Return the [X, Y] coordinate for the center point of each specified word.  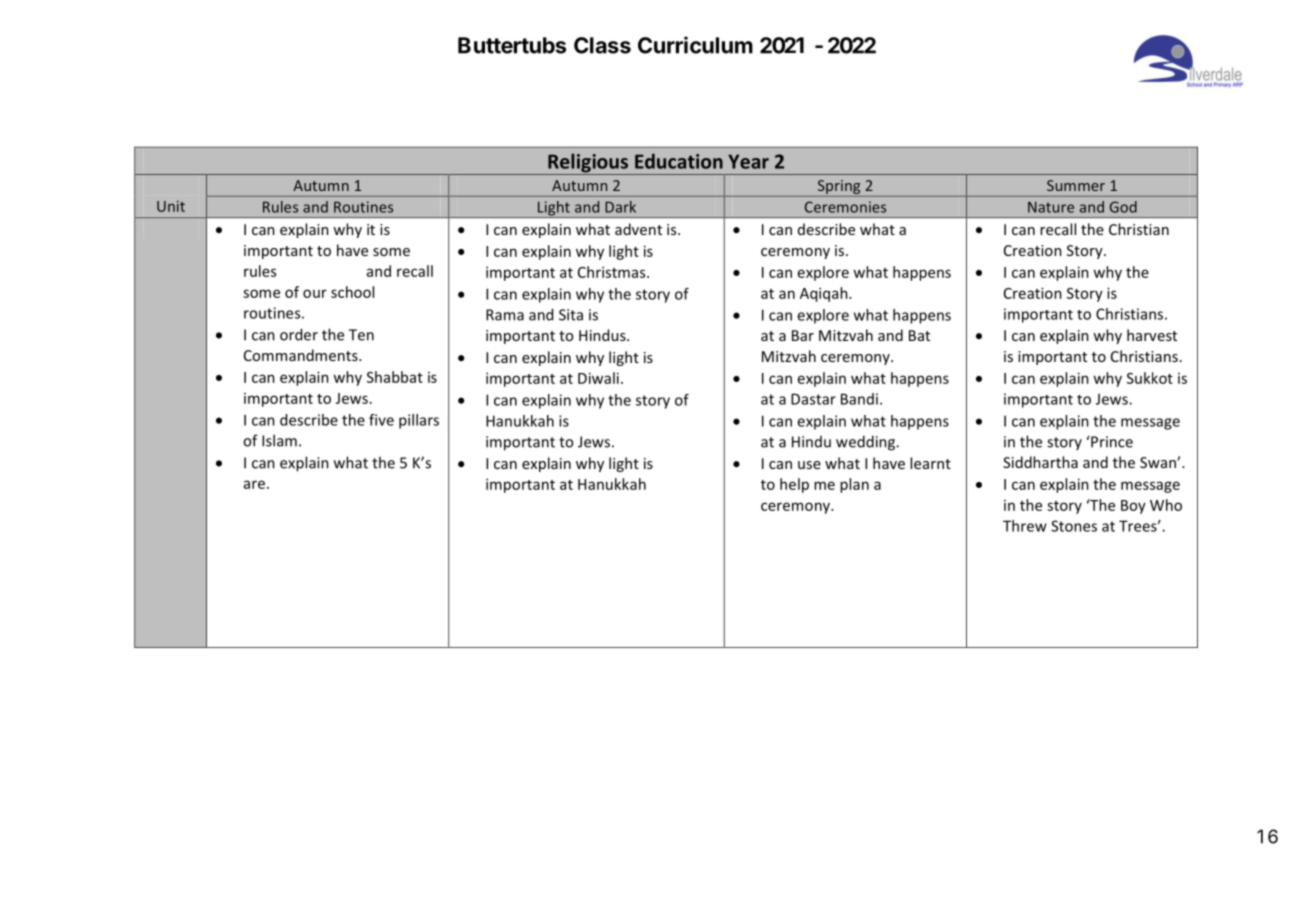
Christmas [613, 272]
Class [602, 45]
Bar [803, 335]
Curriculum [695, 45]
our [315, 293]
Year [748, 161]
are [254, 484]
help [794, 485]
